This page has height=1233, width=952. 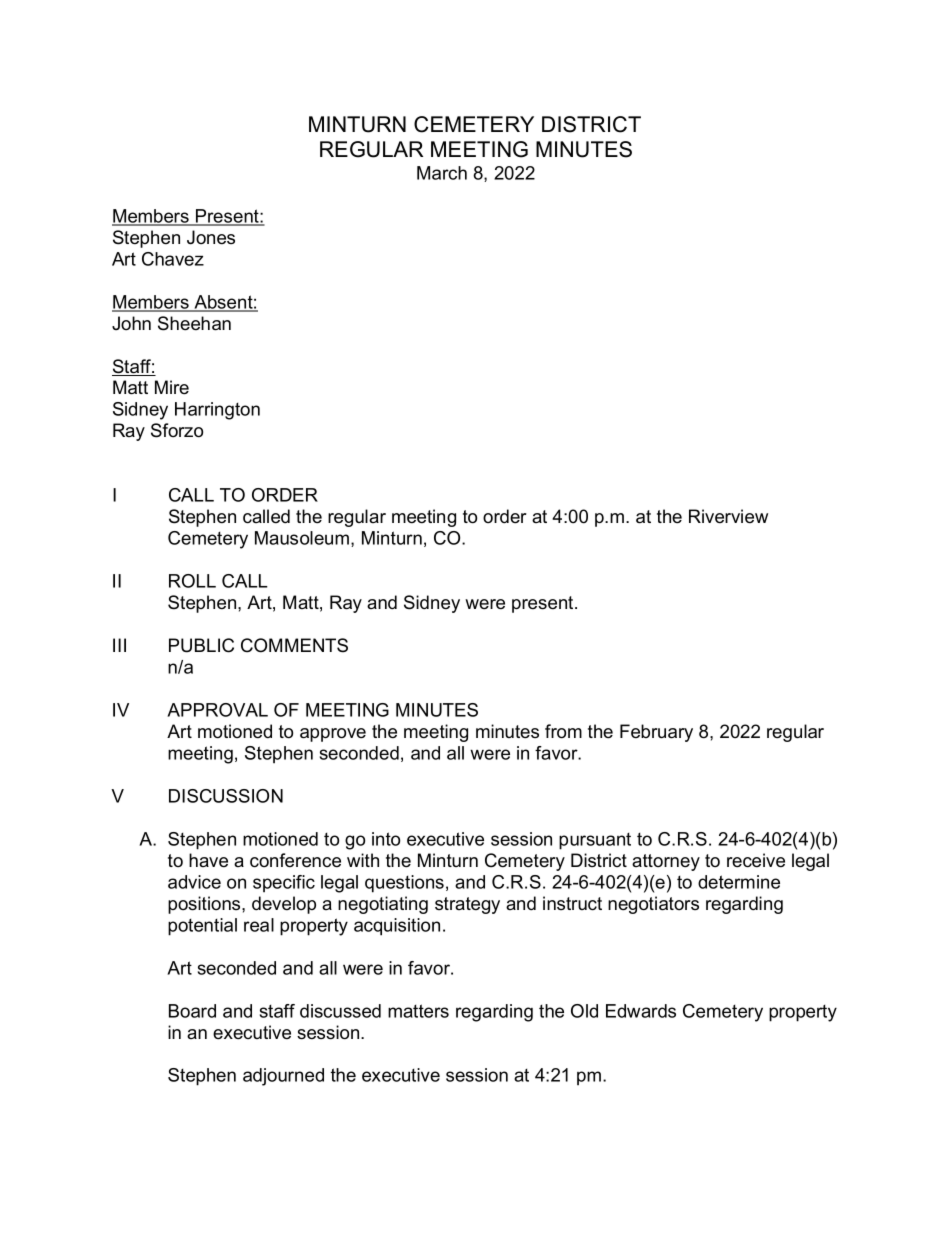 I want to click on attorney, so click(x=666, y=862).
